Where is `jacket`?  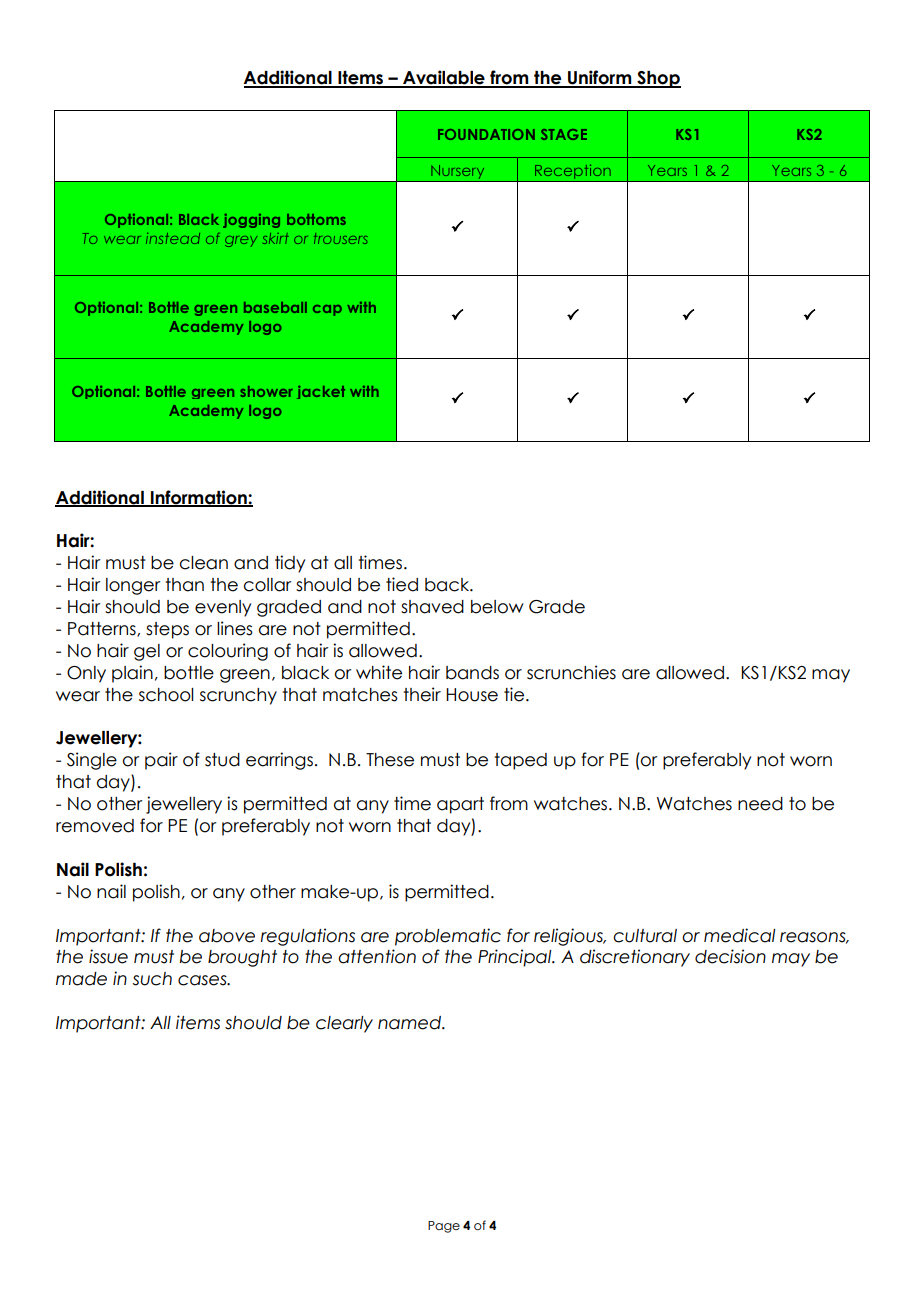
jacket is located at coordinates (321, 392).
